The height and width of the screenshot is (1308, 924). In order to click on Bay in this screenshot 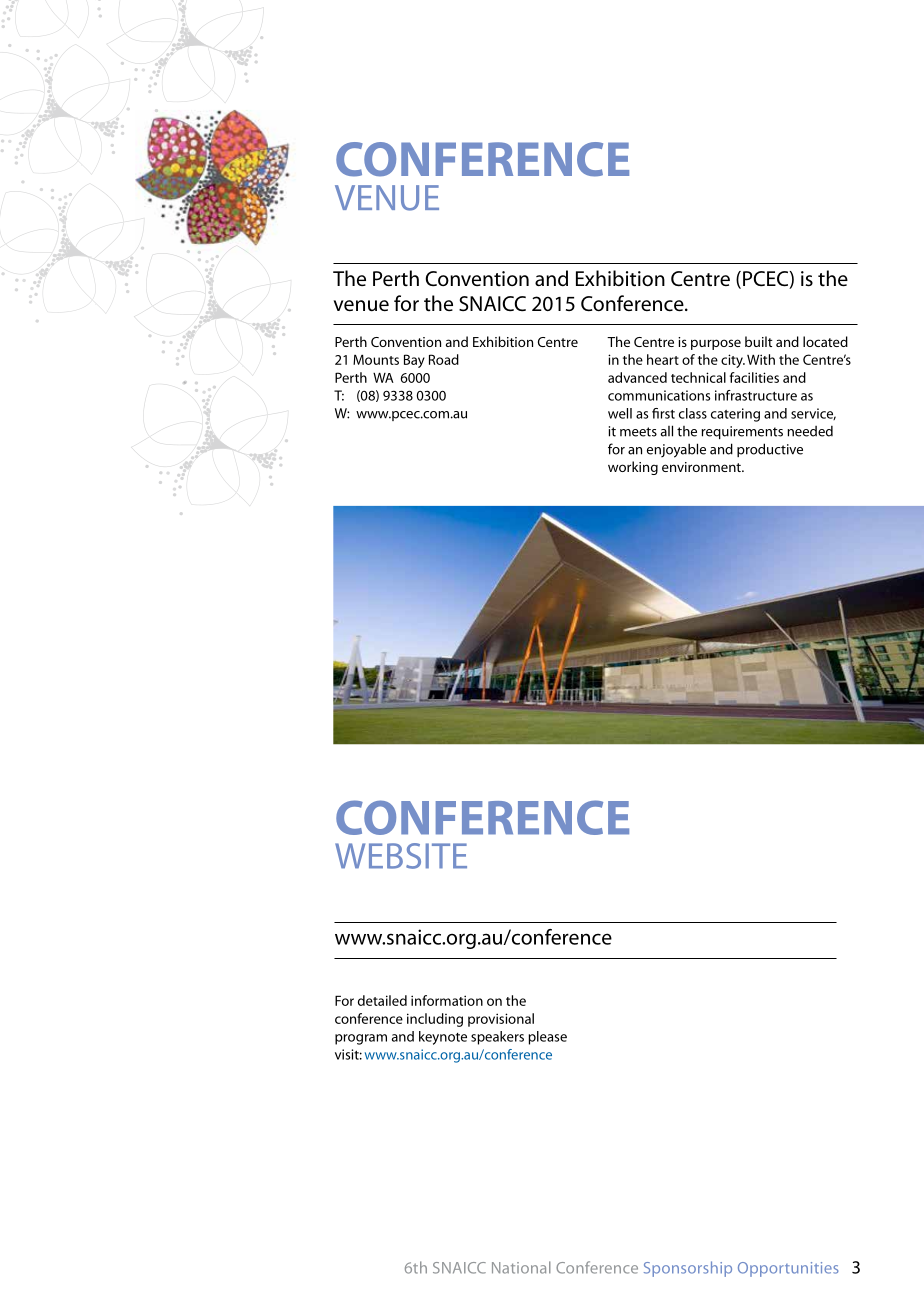, I will do `click(414, 361)`.
